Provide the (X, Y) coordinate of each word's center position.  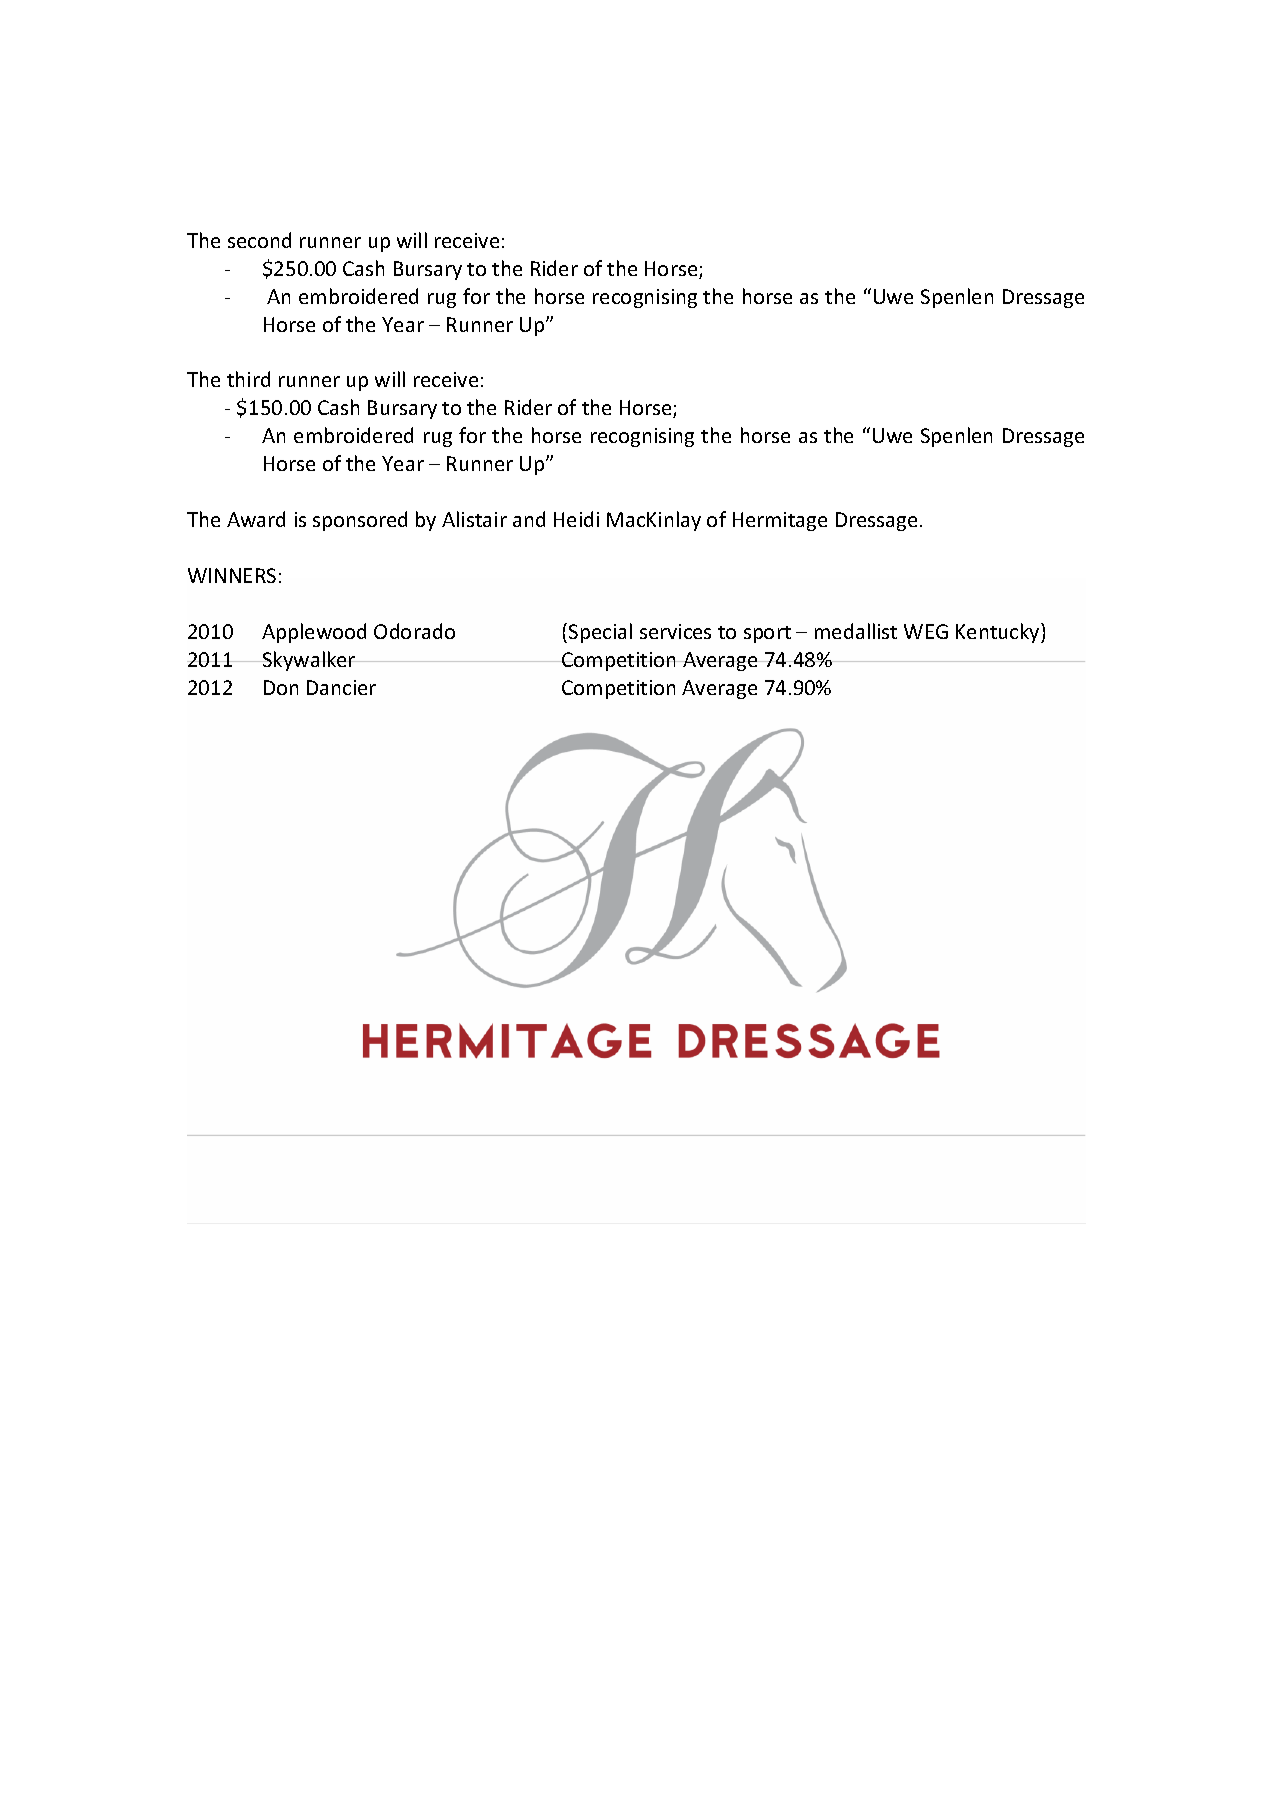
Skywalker (309, 661)
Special (600, 633)
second (259, 240)
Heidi (576, 519)
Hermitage (780, 521)
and (529, 519)
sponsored (360, 521)
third (248, 379)
